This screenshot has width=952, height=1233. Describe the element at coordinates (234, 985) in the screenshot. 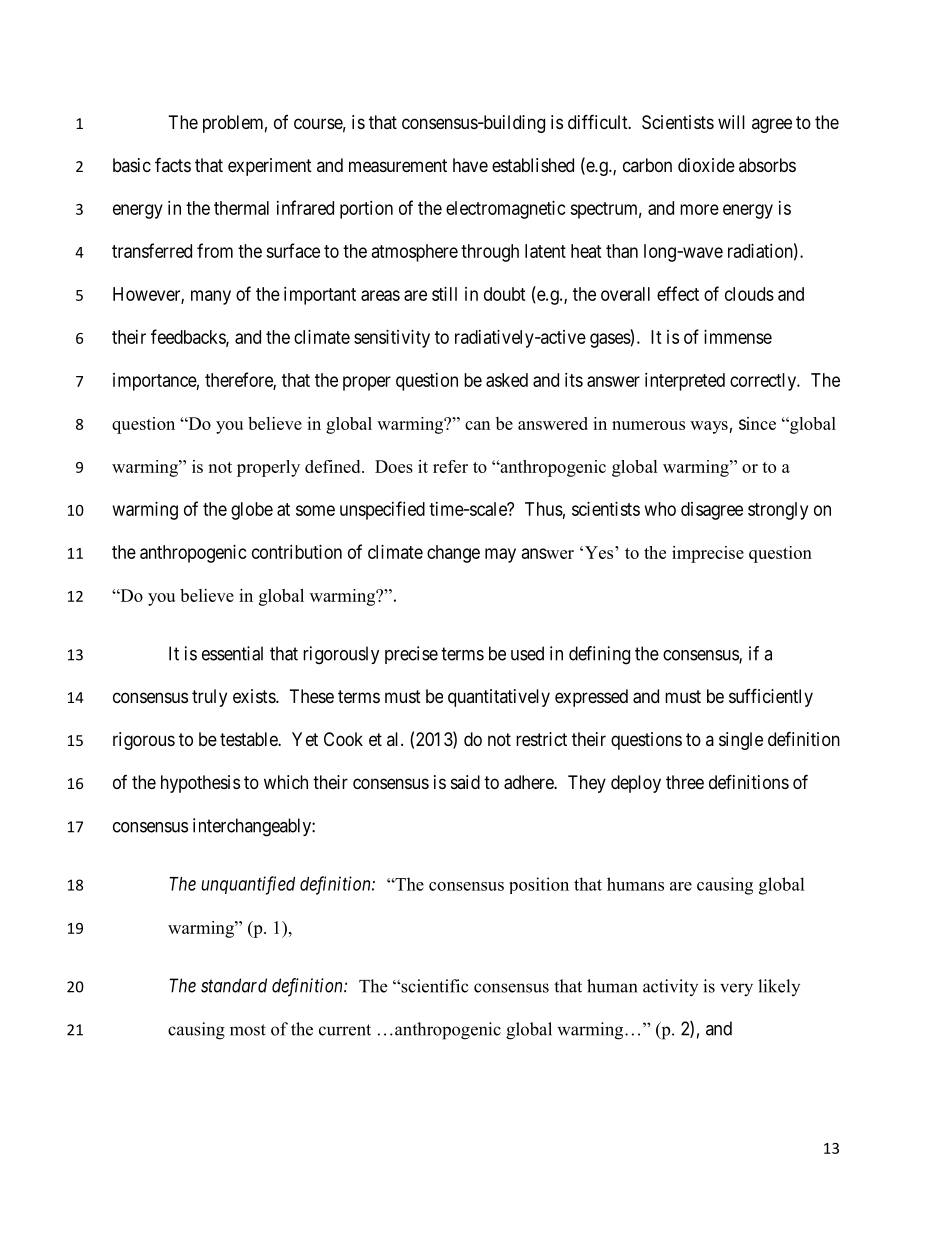

I see `standard` at that location.
